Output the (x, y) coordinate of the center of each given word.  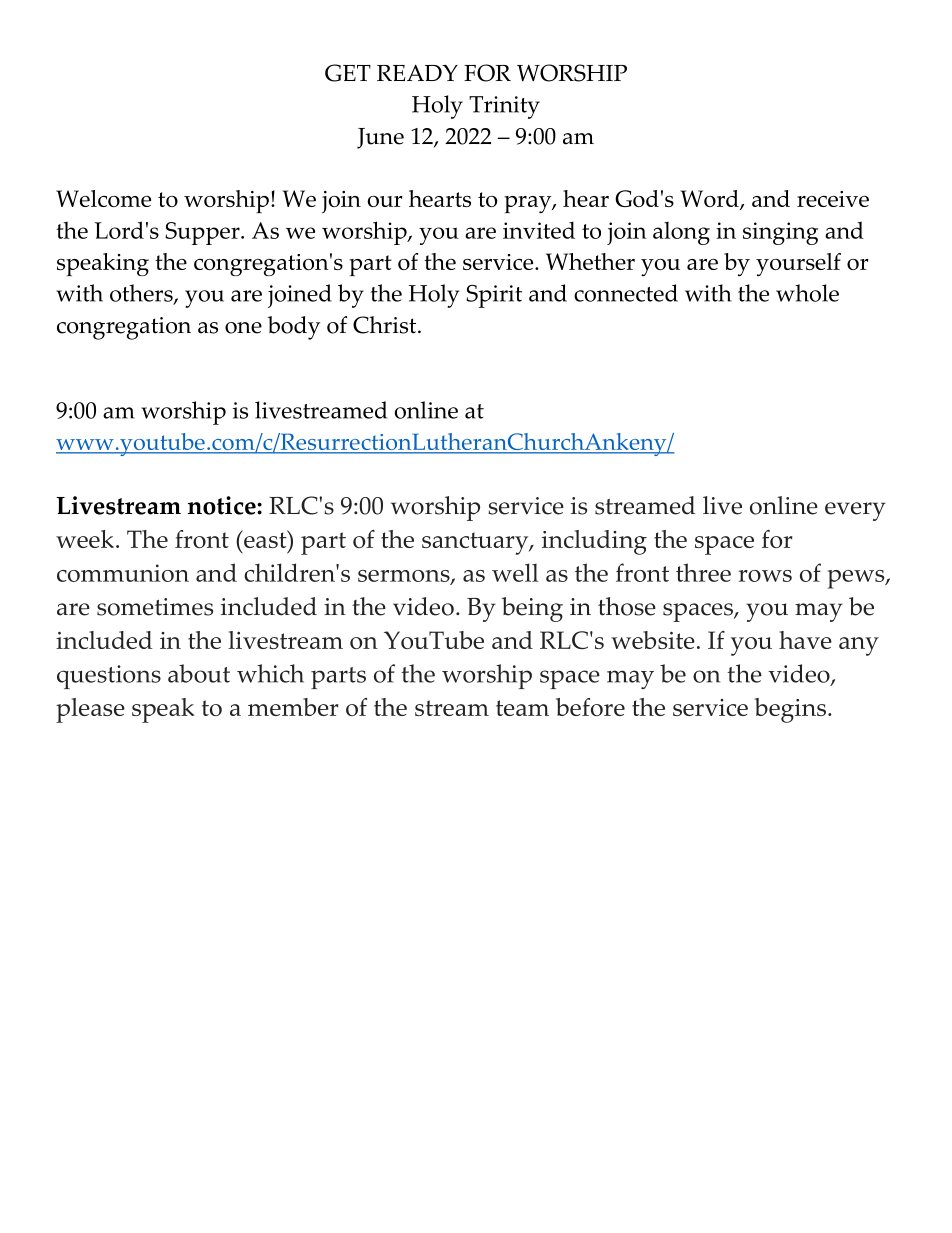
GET (348, 73)
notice (223, 505)
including (594, 542)
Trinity (504, 107)
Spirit (494, 296)
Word (711, 200)
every (855, 511)
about (199, 673)
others (142, 294)
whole (807, 293)
